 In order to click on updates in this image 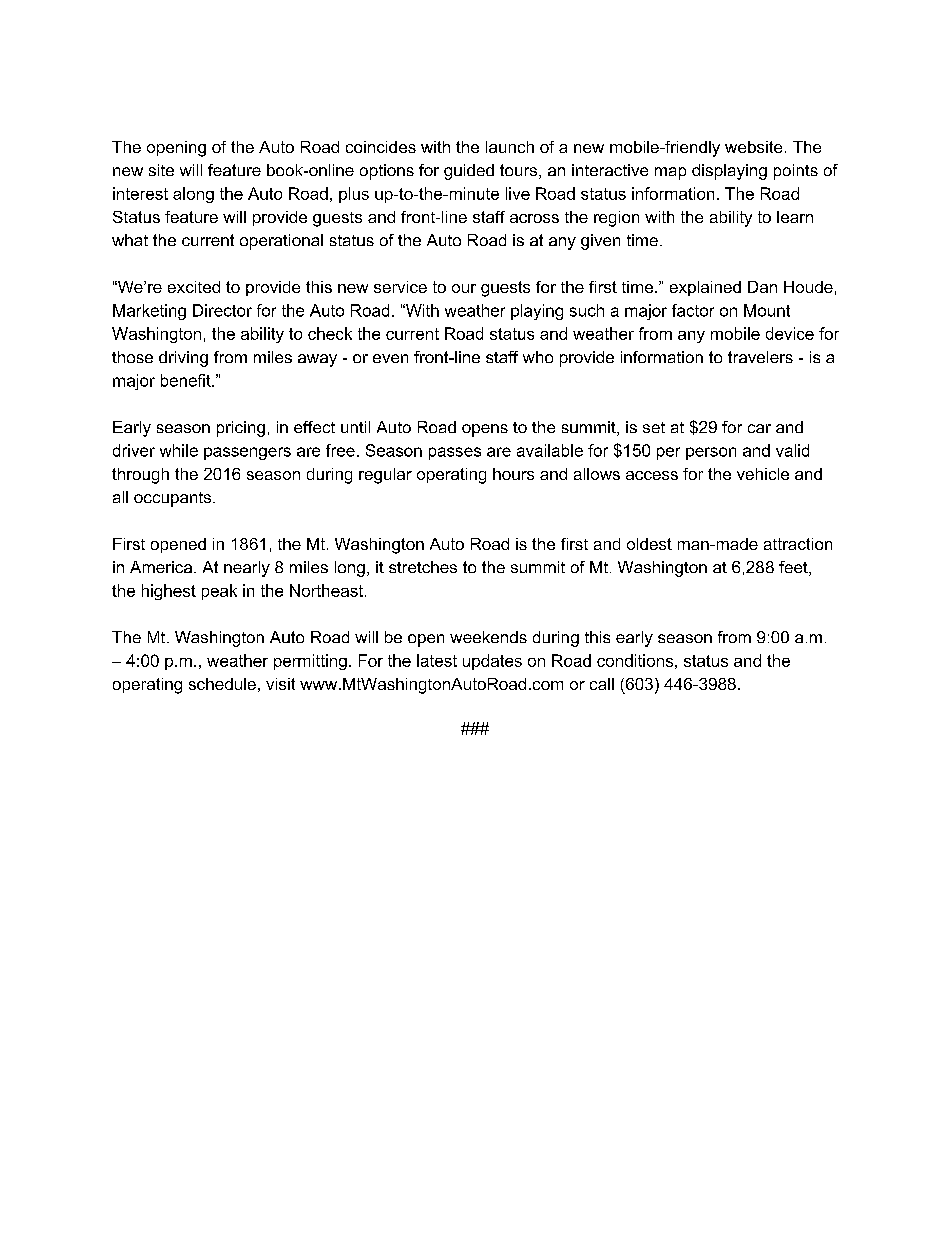, I will do `click(492, 662)`.
